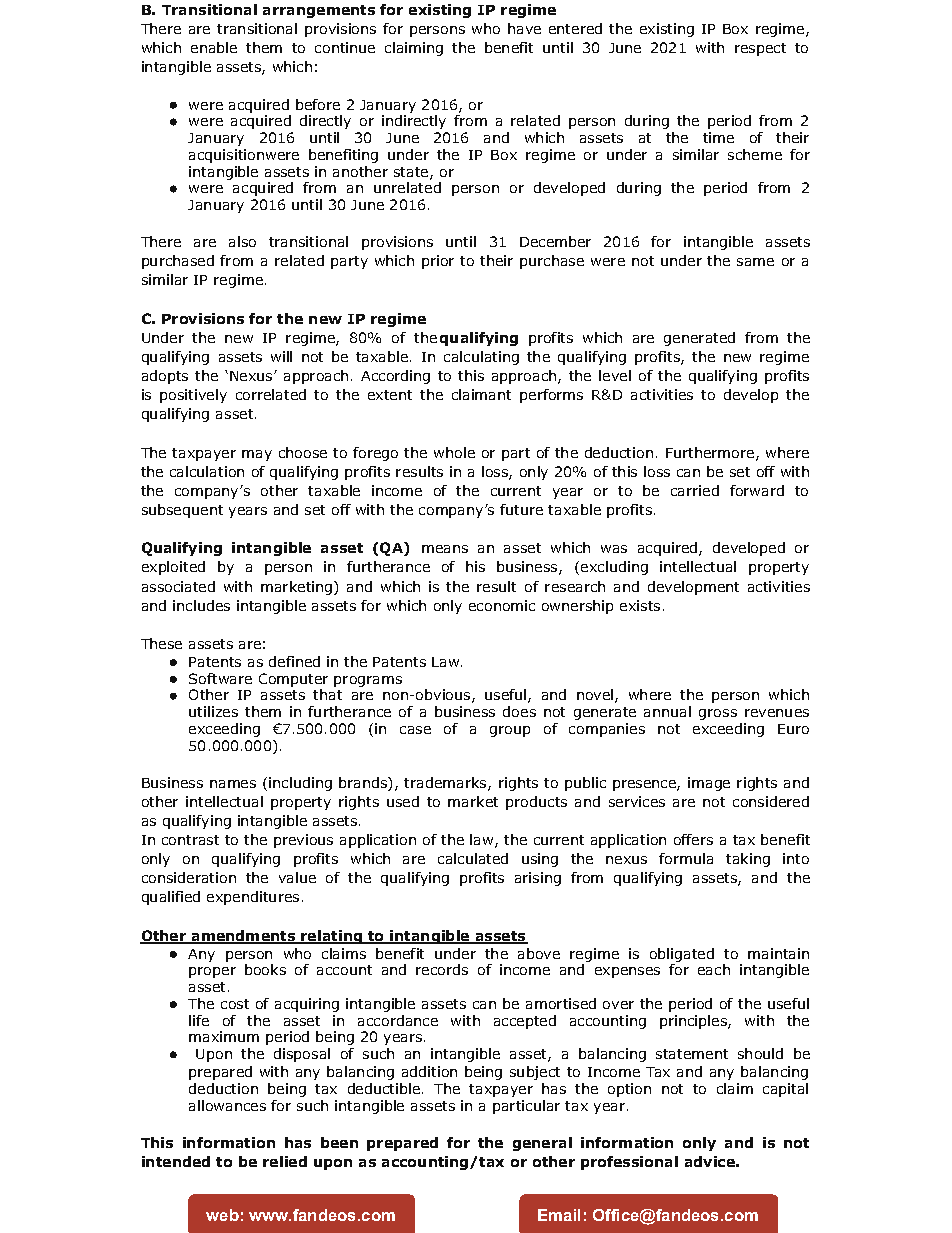  I want to click on enable, so click(214, 47).
